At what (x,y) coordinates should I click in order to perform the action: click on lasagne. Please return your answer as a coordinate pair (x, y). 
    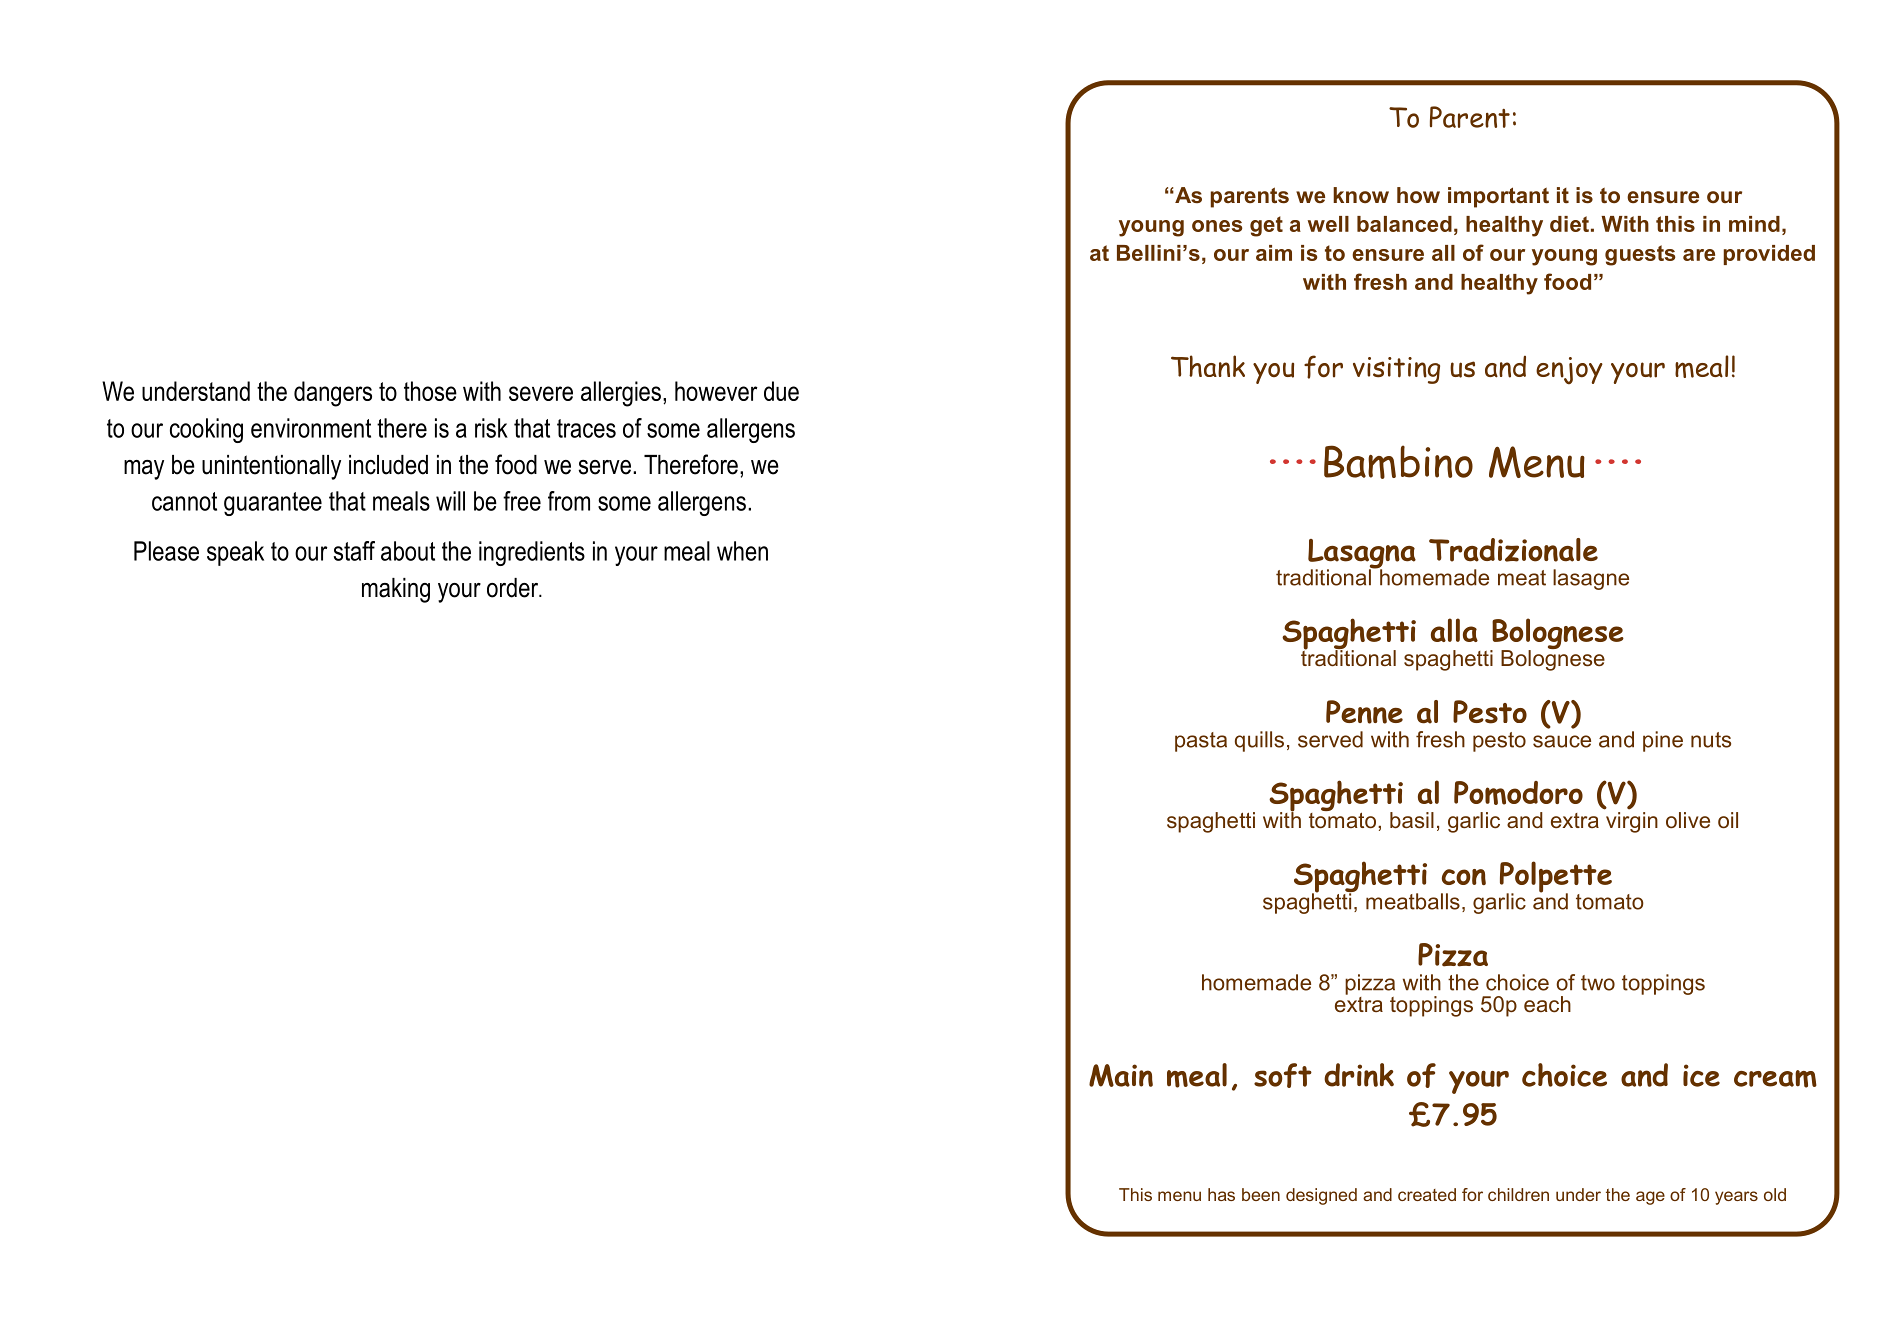
    Looking at the image, I should click on (1591, 579).
